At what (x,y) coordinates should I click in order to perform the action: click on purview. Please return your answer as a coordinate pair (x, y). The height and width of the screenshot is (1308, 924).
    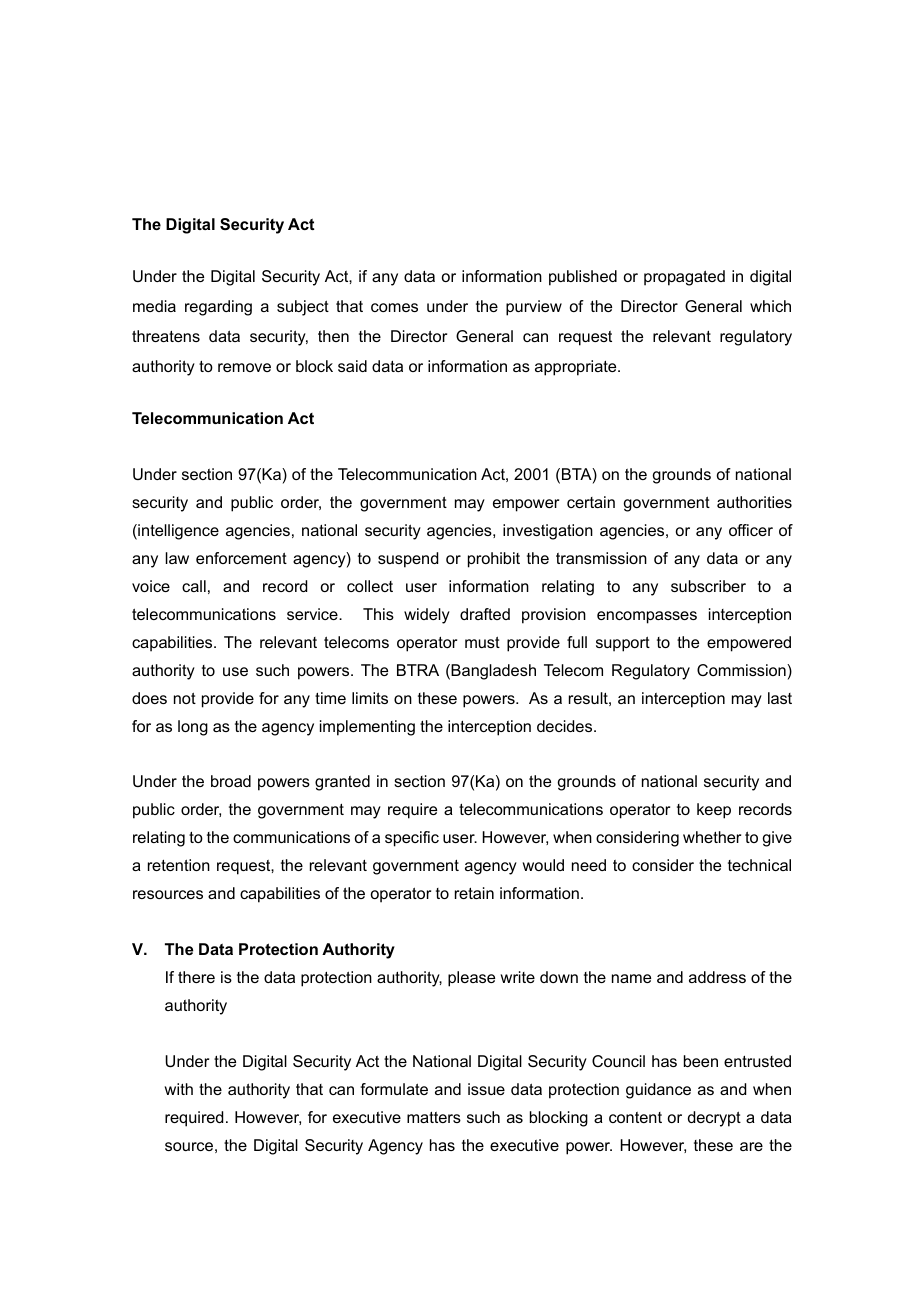
    Looking at the image, I should click on (534, 308).
